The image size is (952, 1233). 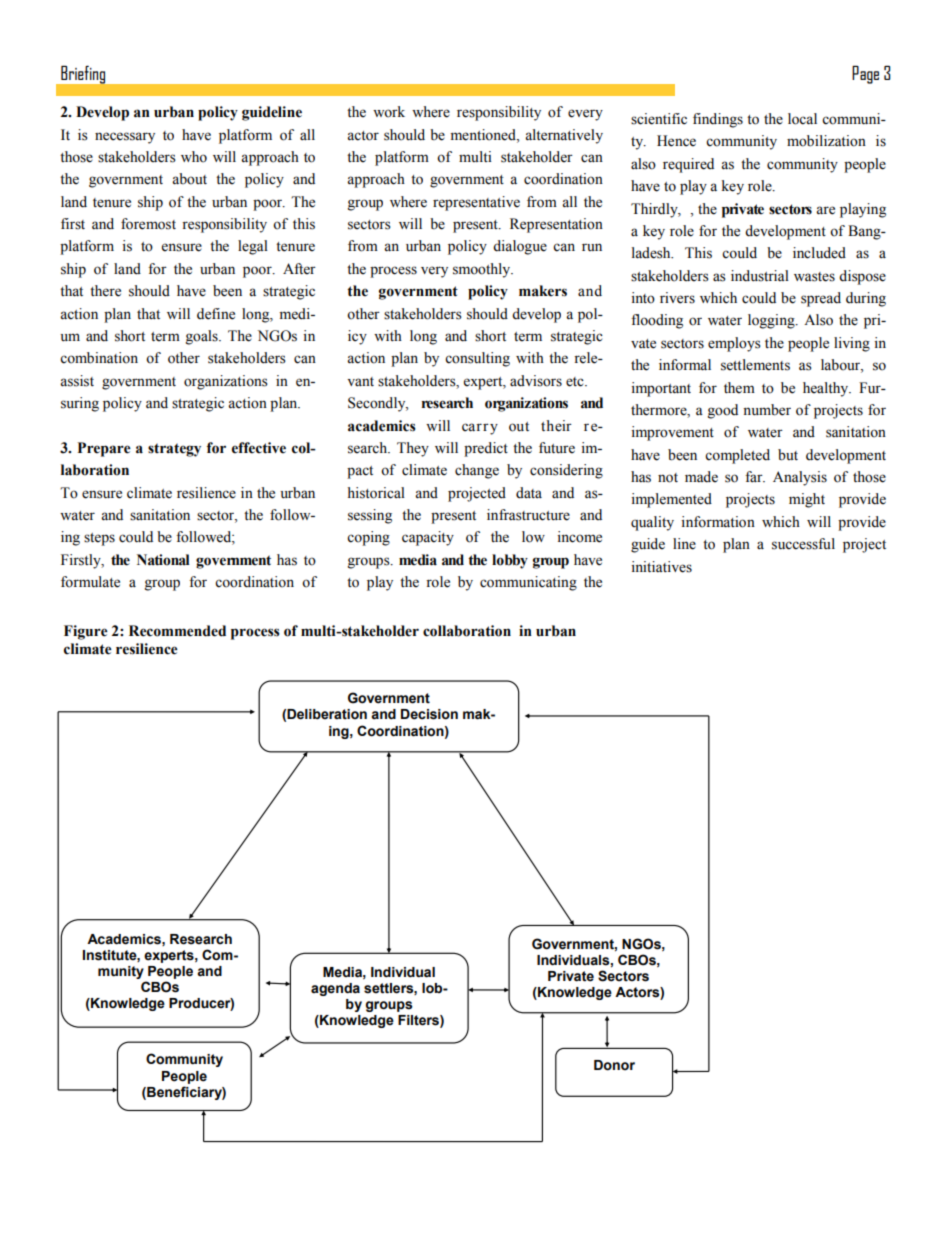 What do you see at coordinates (484, 135) in the screenshot?
I see `mentioned` at bounding box center [484, 135].
